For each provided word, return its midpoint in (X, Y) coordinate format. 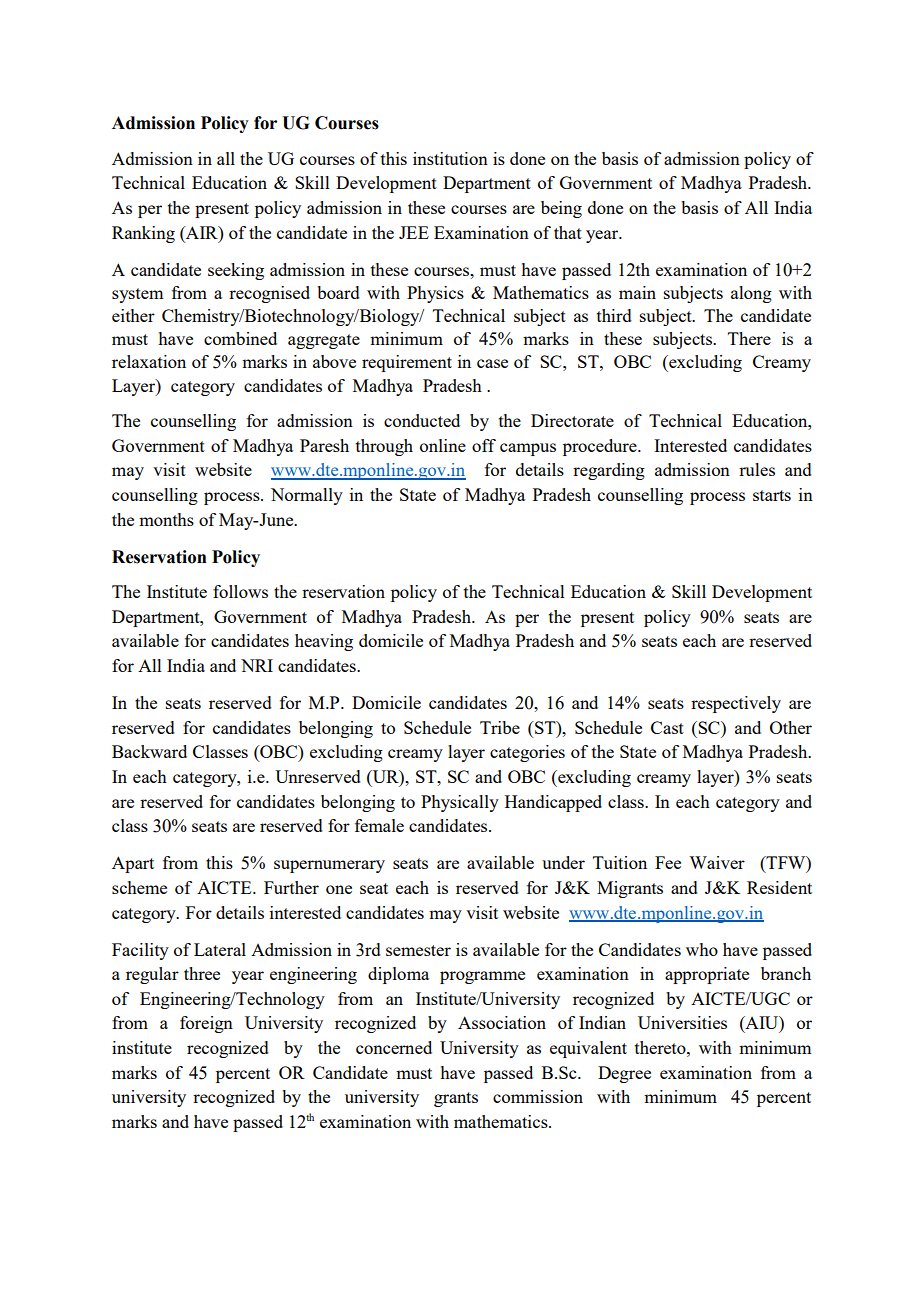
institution (450, 158)
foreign (206, 1024)
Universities (682, 1022)
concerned (394, 1047)
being (561, 209)
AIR (202, 232)
